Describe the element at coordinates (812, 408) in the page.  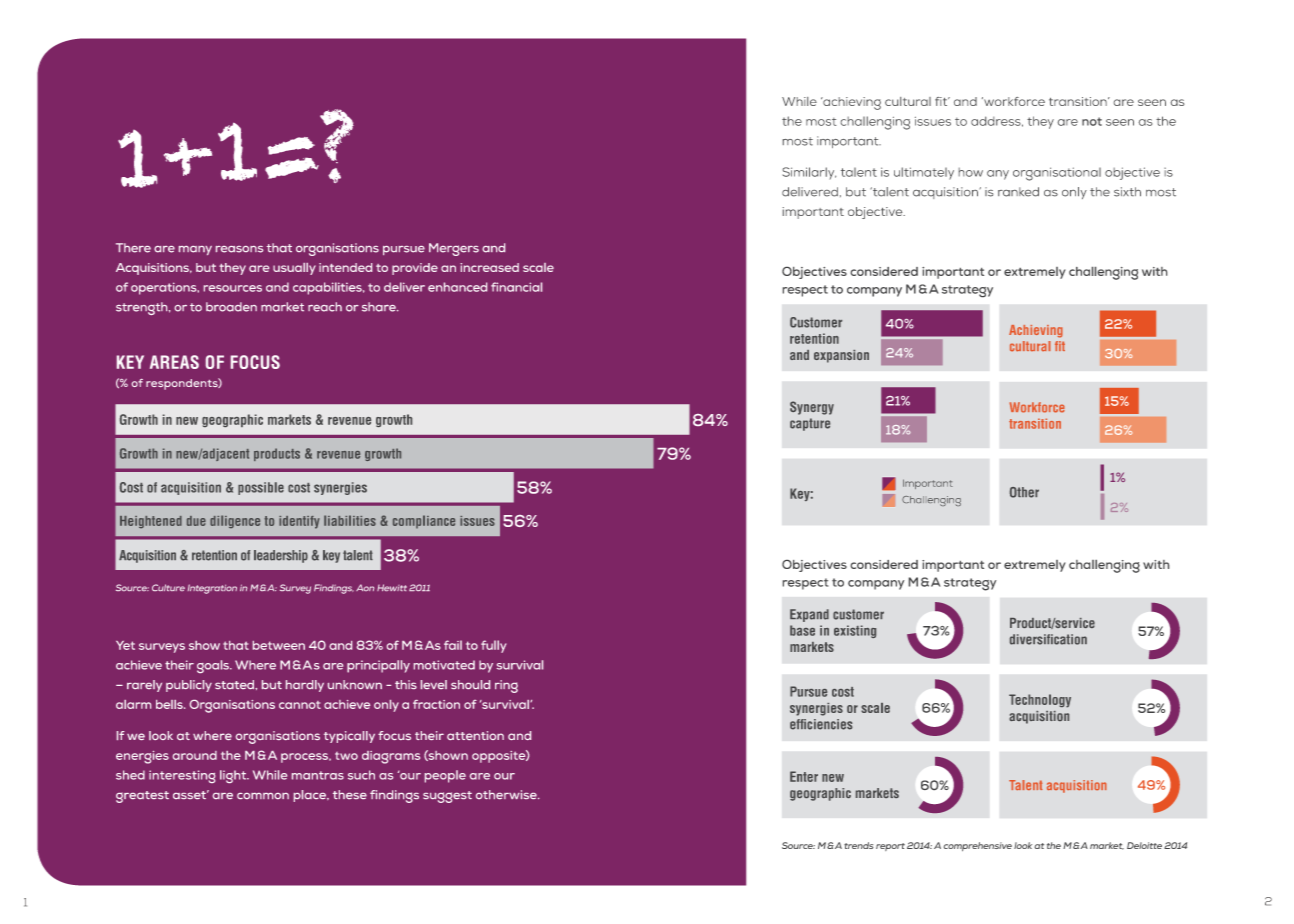
I see `Synergy` at that location.
